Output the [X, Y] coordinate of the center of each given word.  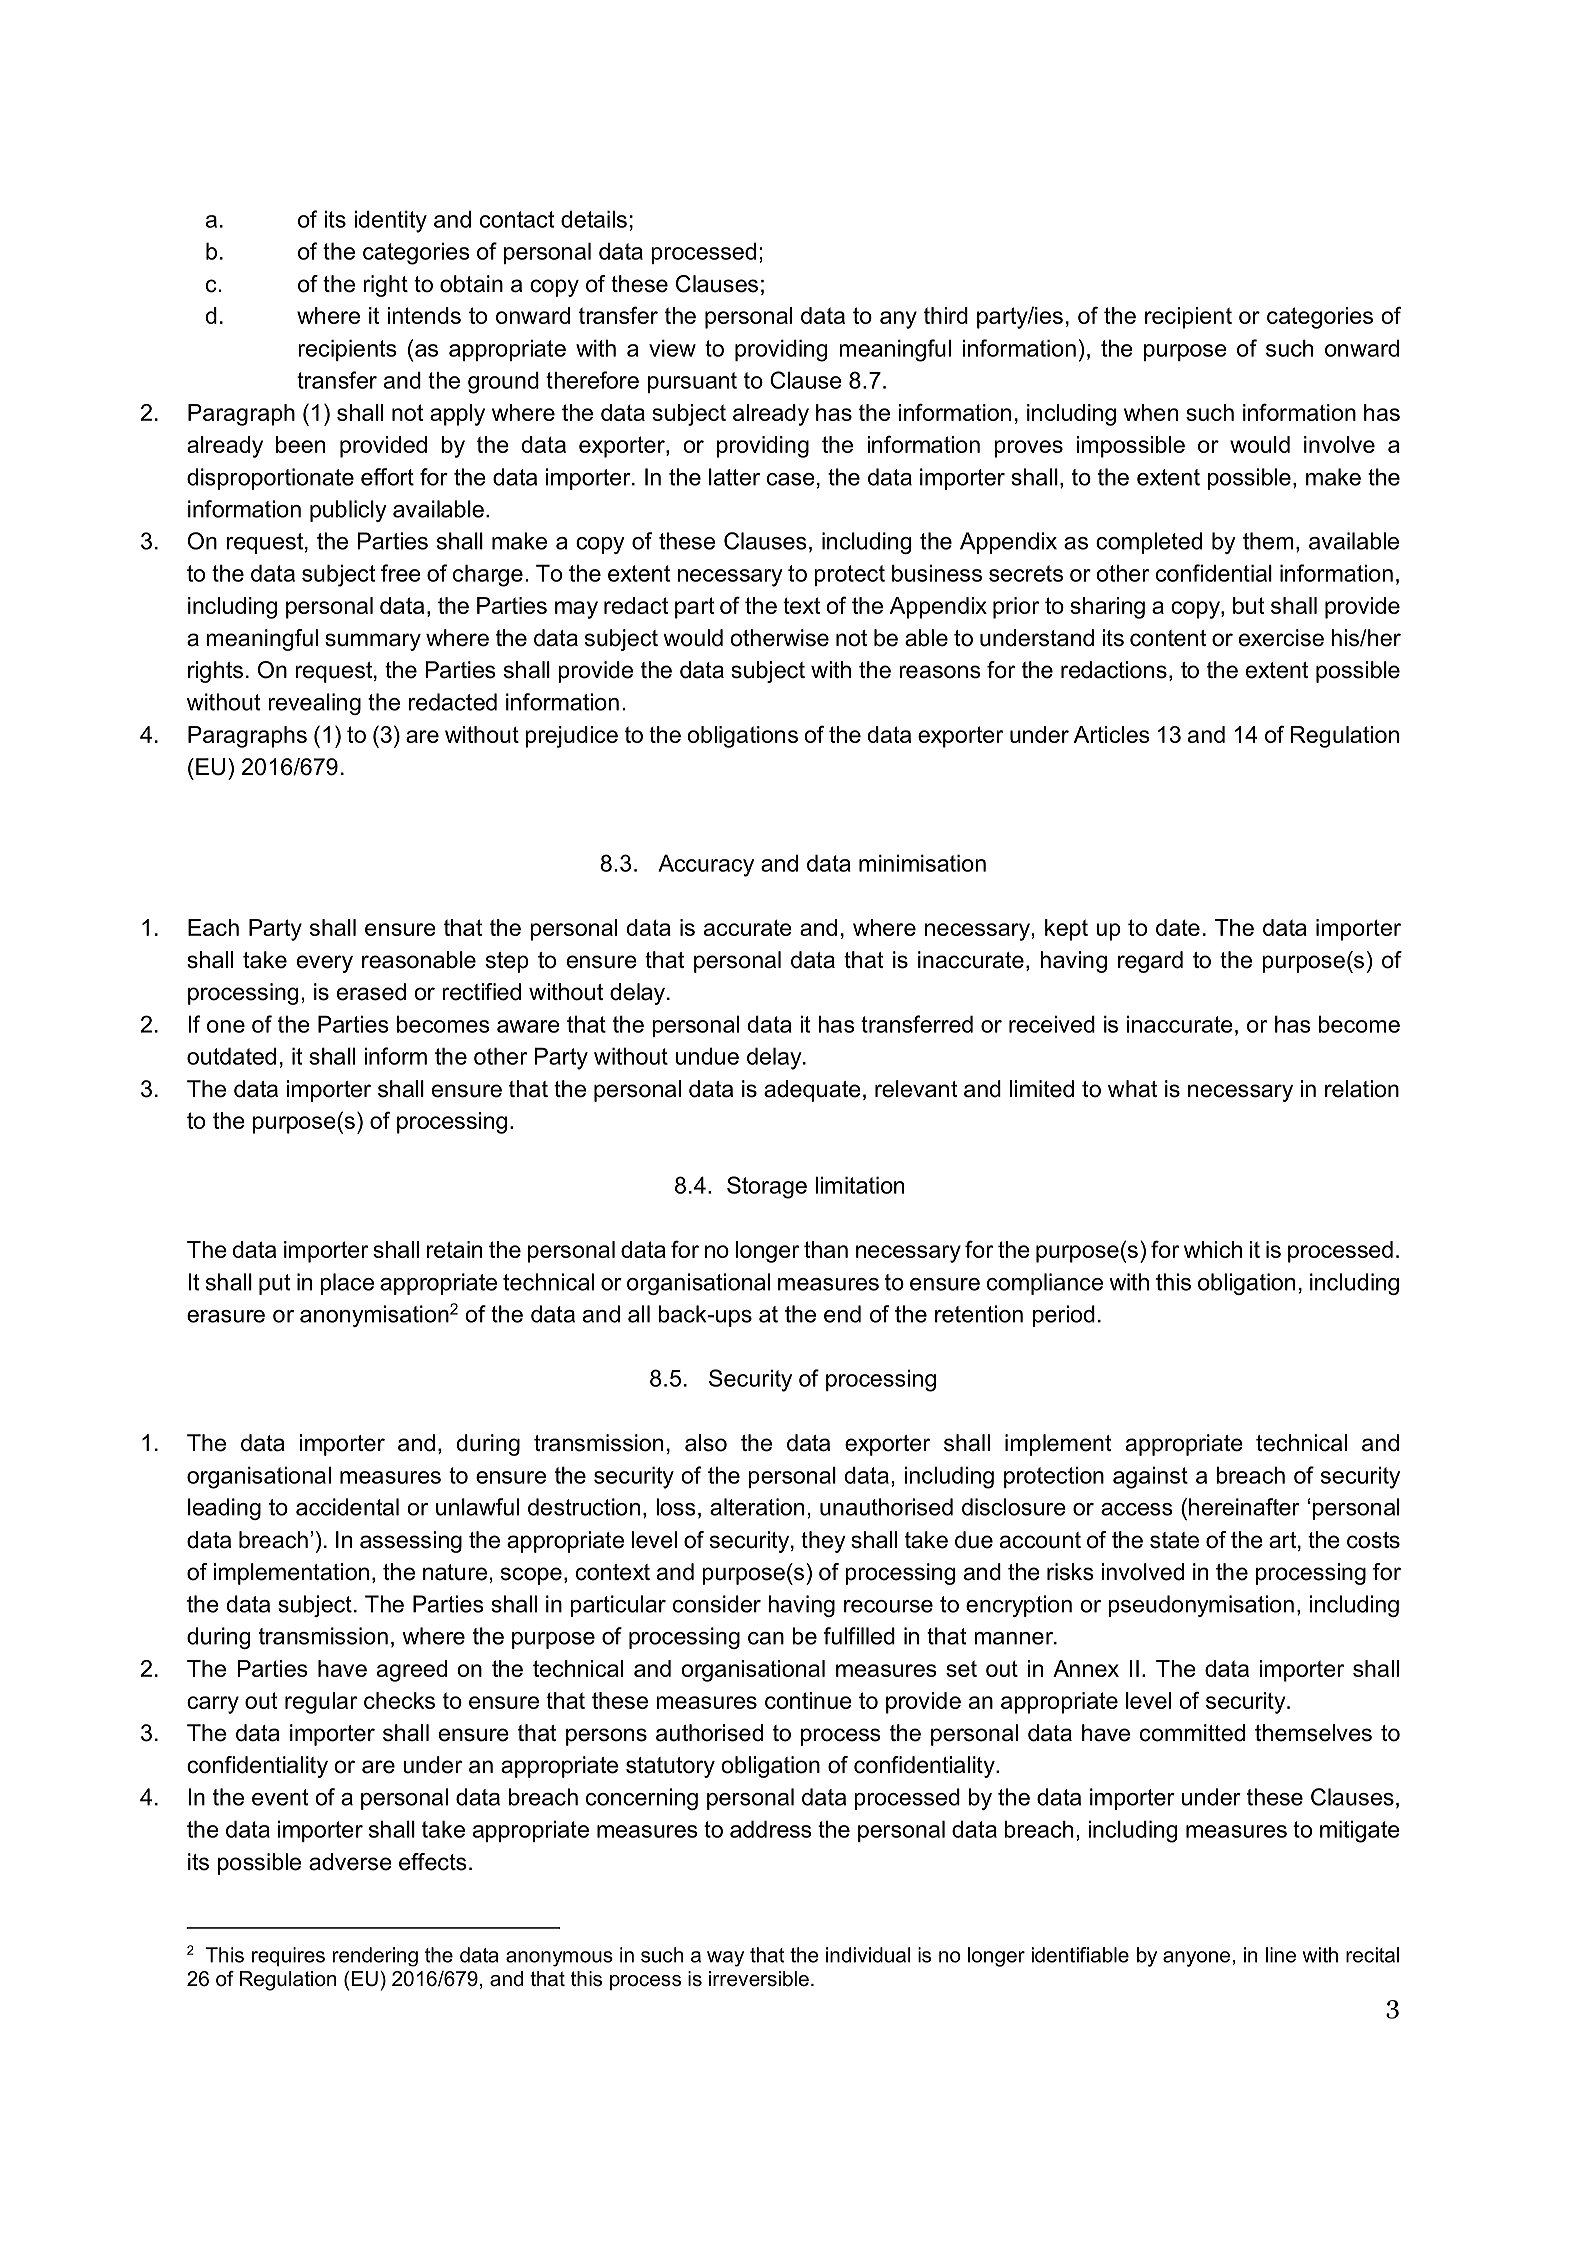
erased [371, 992]
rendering [375, 1957]
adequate [812, 1091]
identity [390, 221]
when [1151, 412]
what [1132, 1089]
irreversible [759, 1979]
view [672, 348]
